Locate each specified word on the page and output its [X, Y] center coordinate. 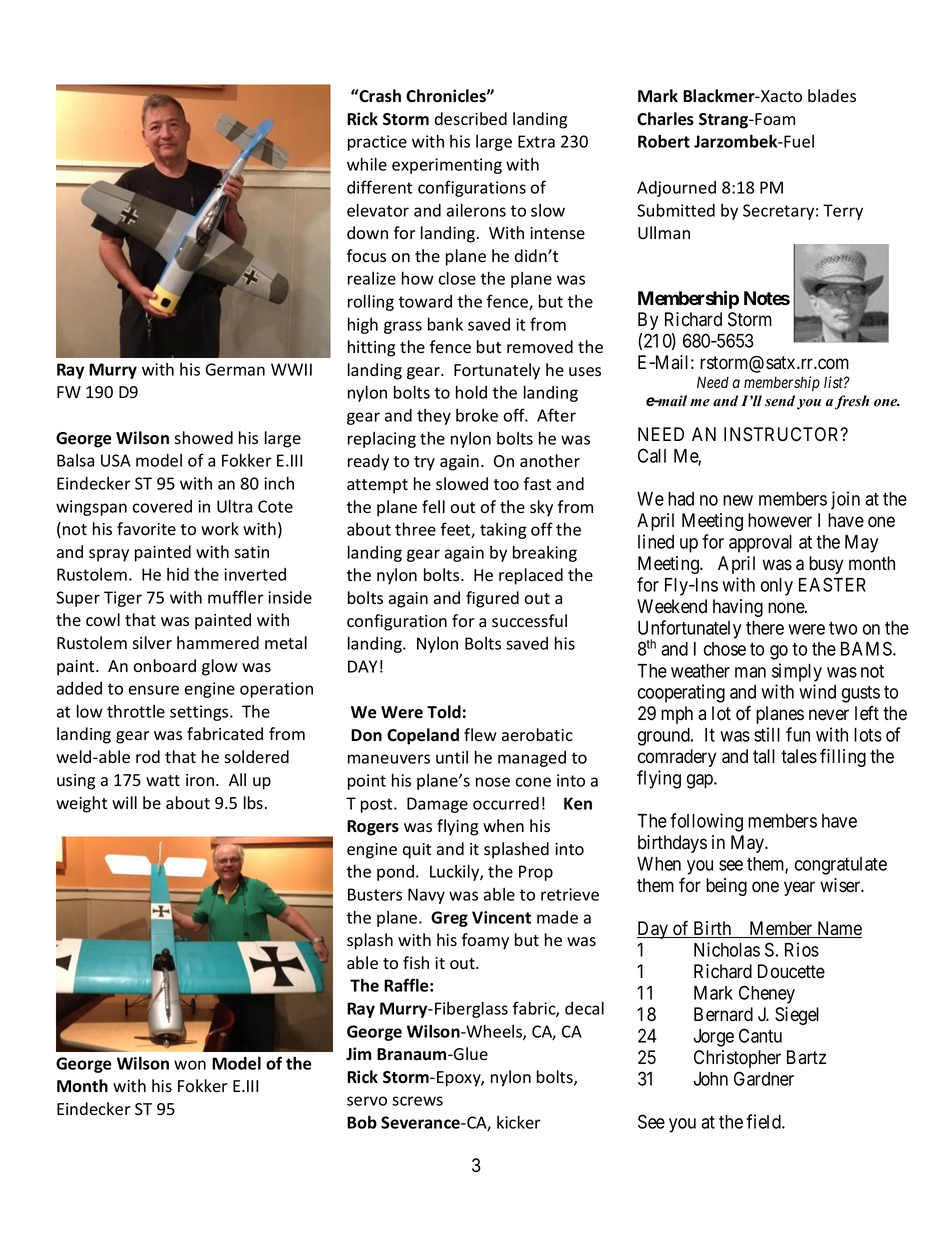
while [367, 164]
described [471, 119]
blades [832, 96]
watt [163, 781]
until [452, 757]
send [780, 401]
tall [764, 756]
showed [203, 438]
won [190, 1065]
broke [477, 415]
